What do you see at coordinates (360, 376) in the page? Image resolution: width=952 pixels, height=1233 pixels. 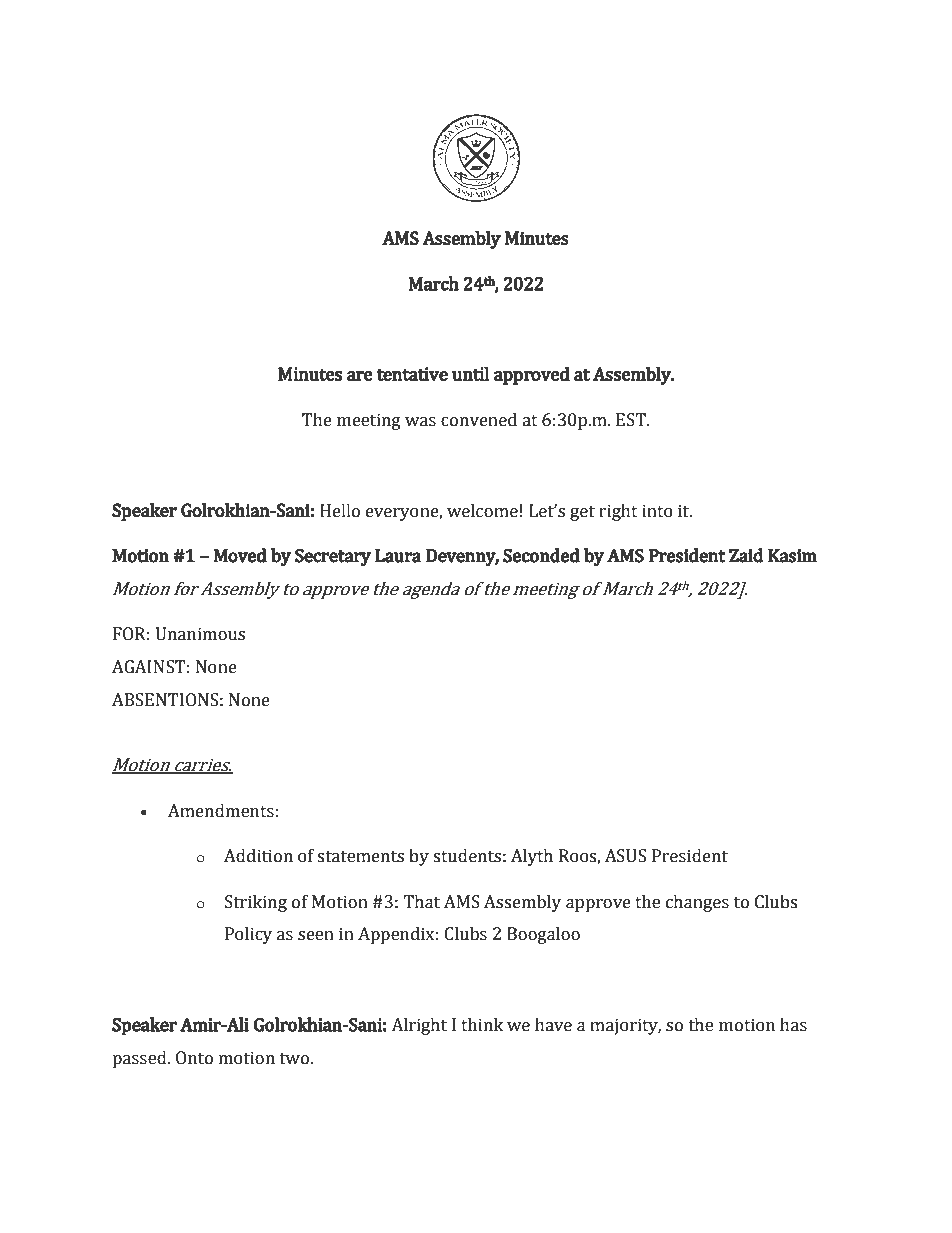 I see `are` at bounding box center [360, 376].
